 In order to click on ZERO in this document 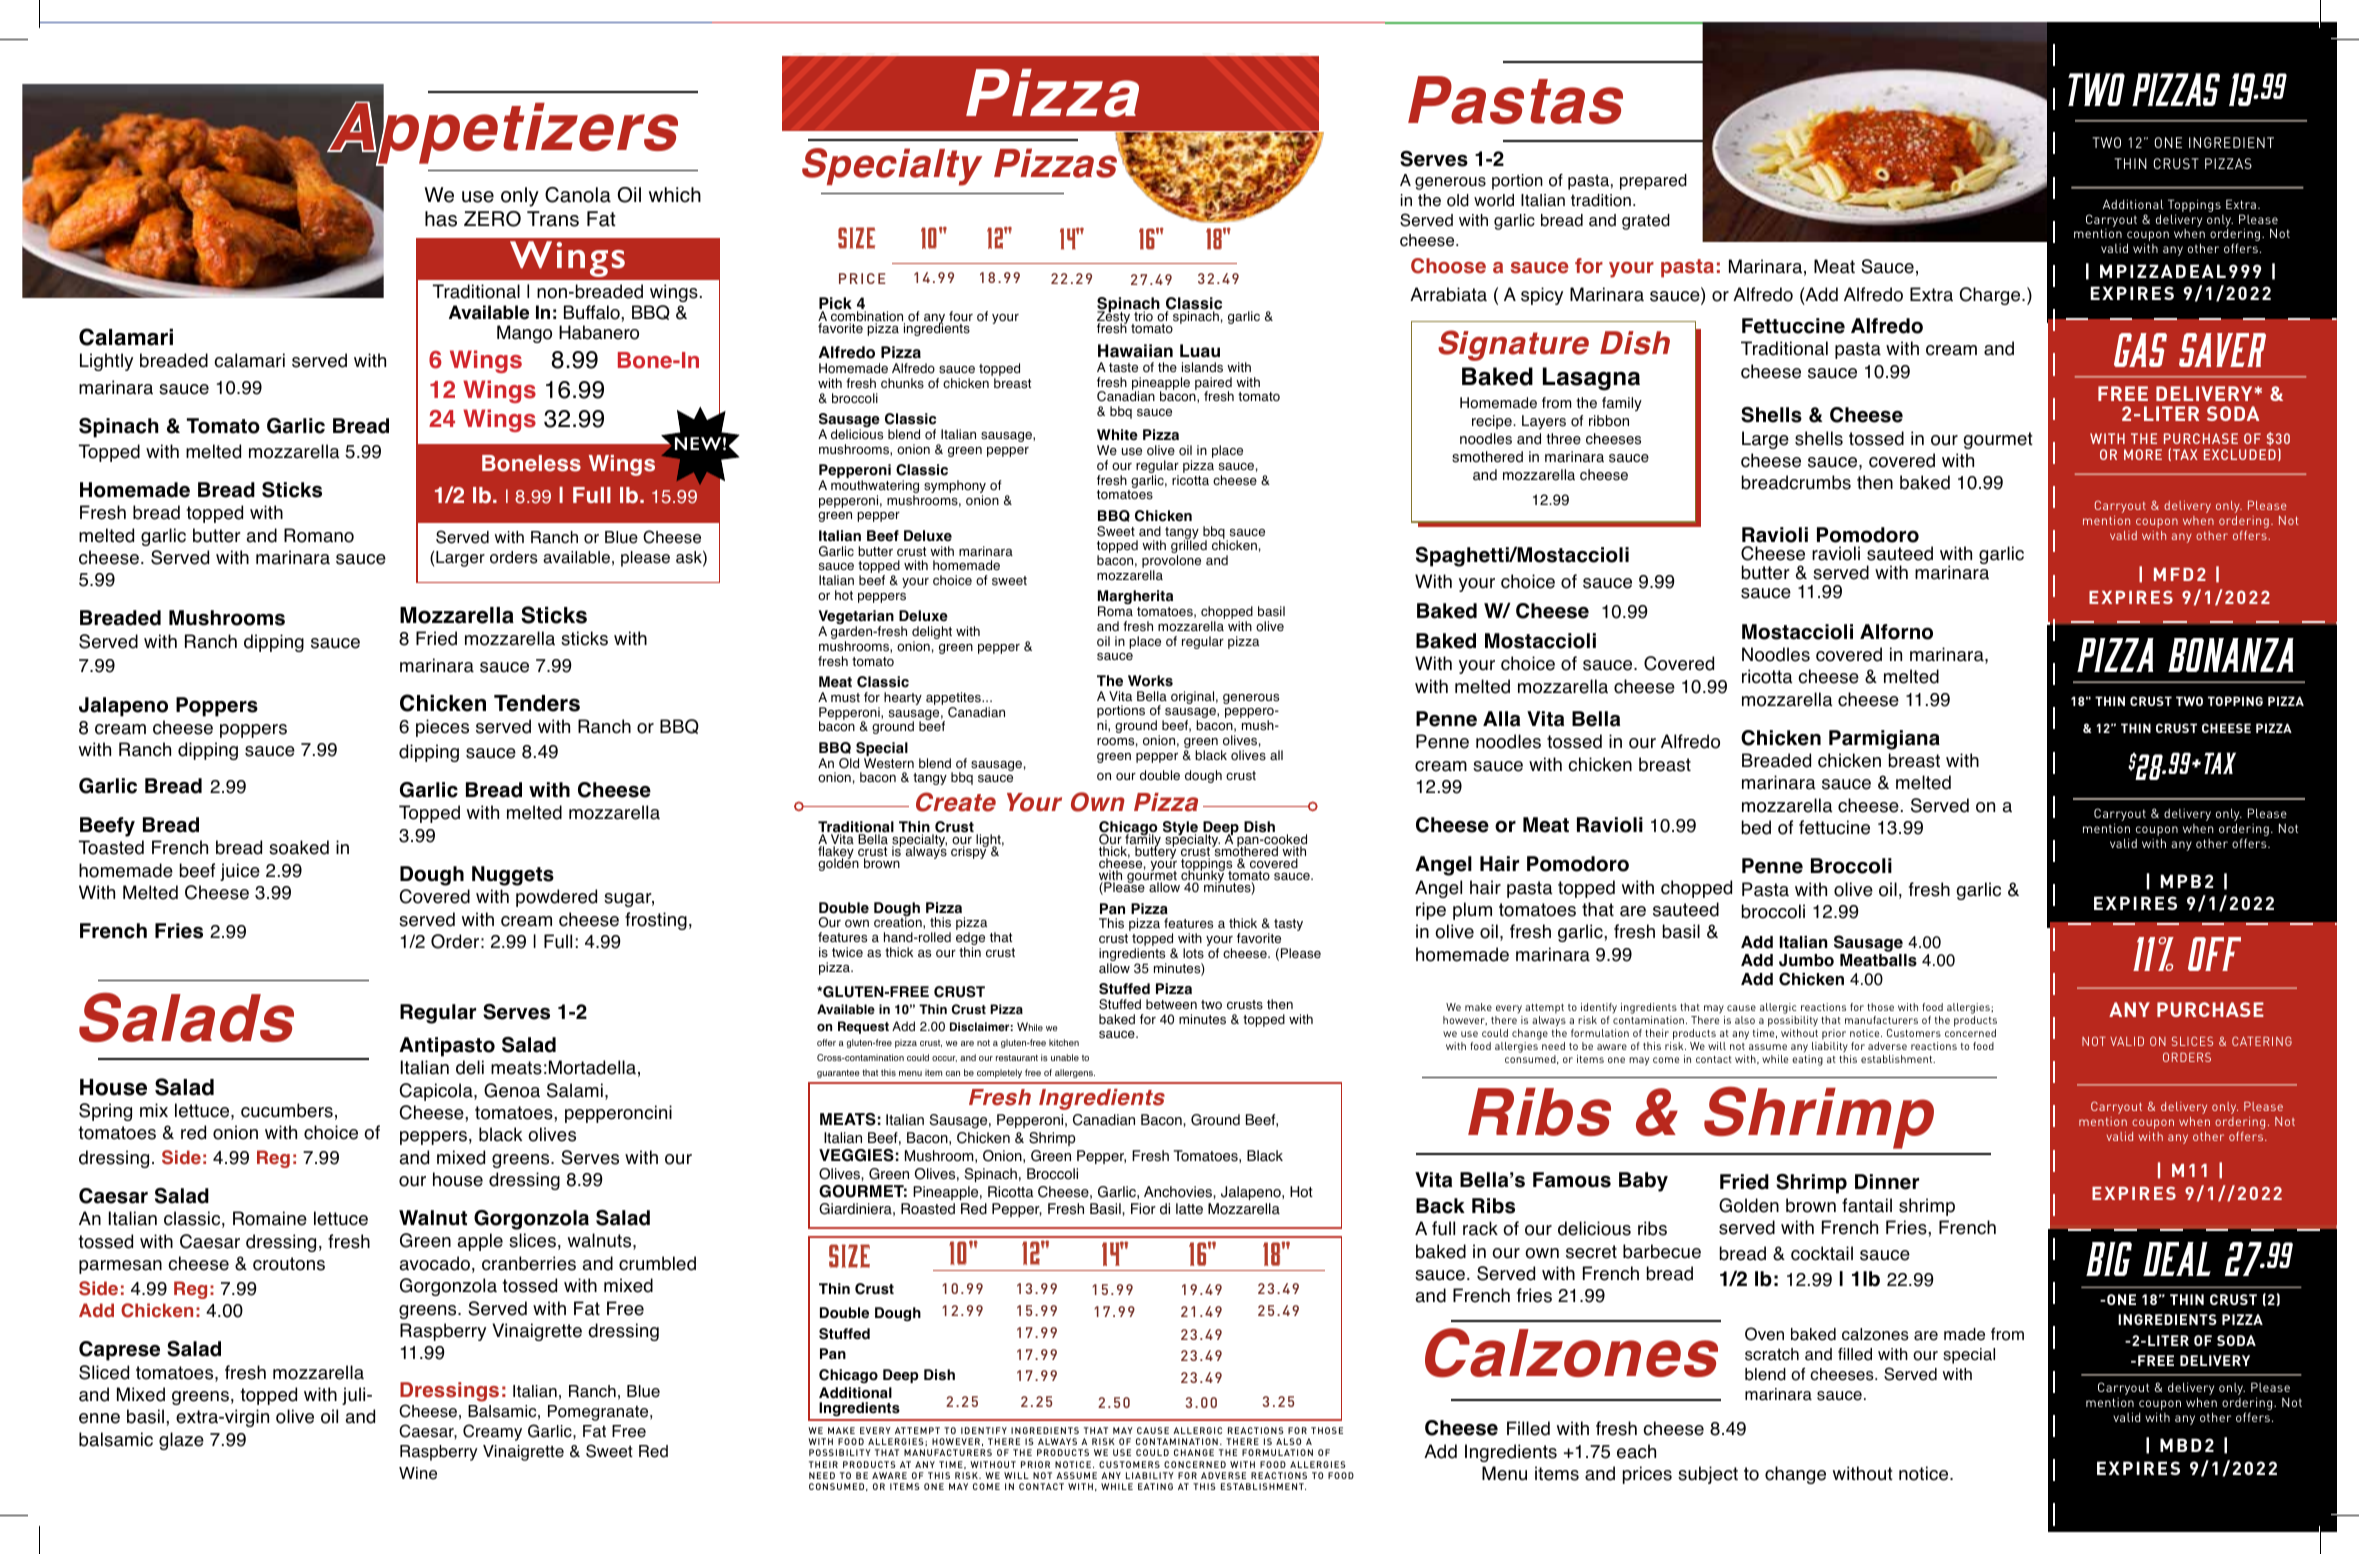, I will do `click(492, 219)`.
